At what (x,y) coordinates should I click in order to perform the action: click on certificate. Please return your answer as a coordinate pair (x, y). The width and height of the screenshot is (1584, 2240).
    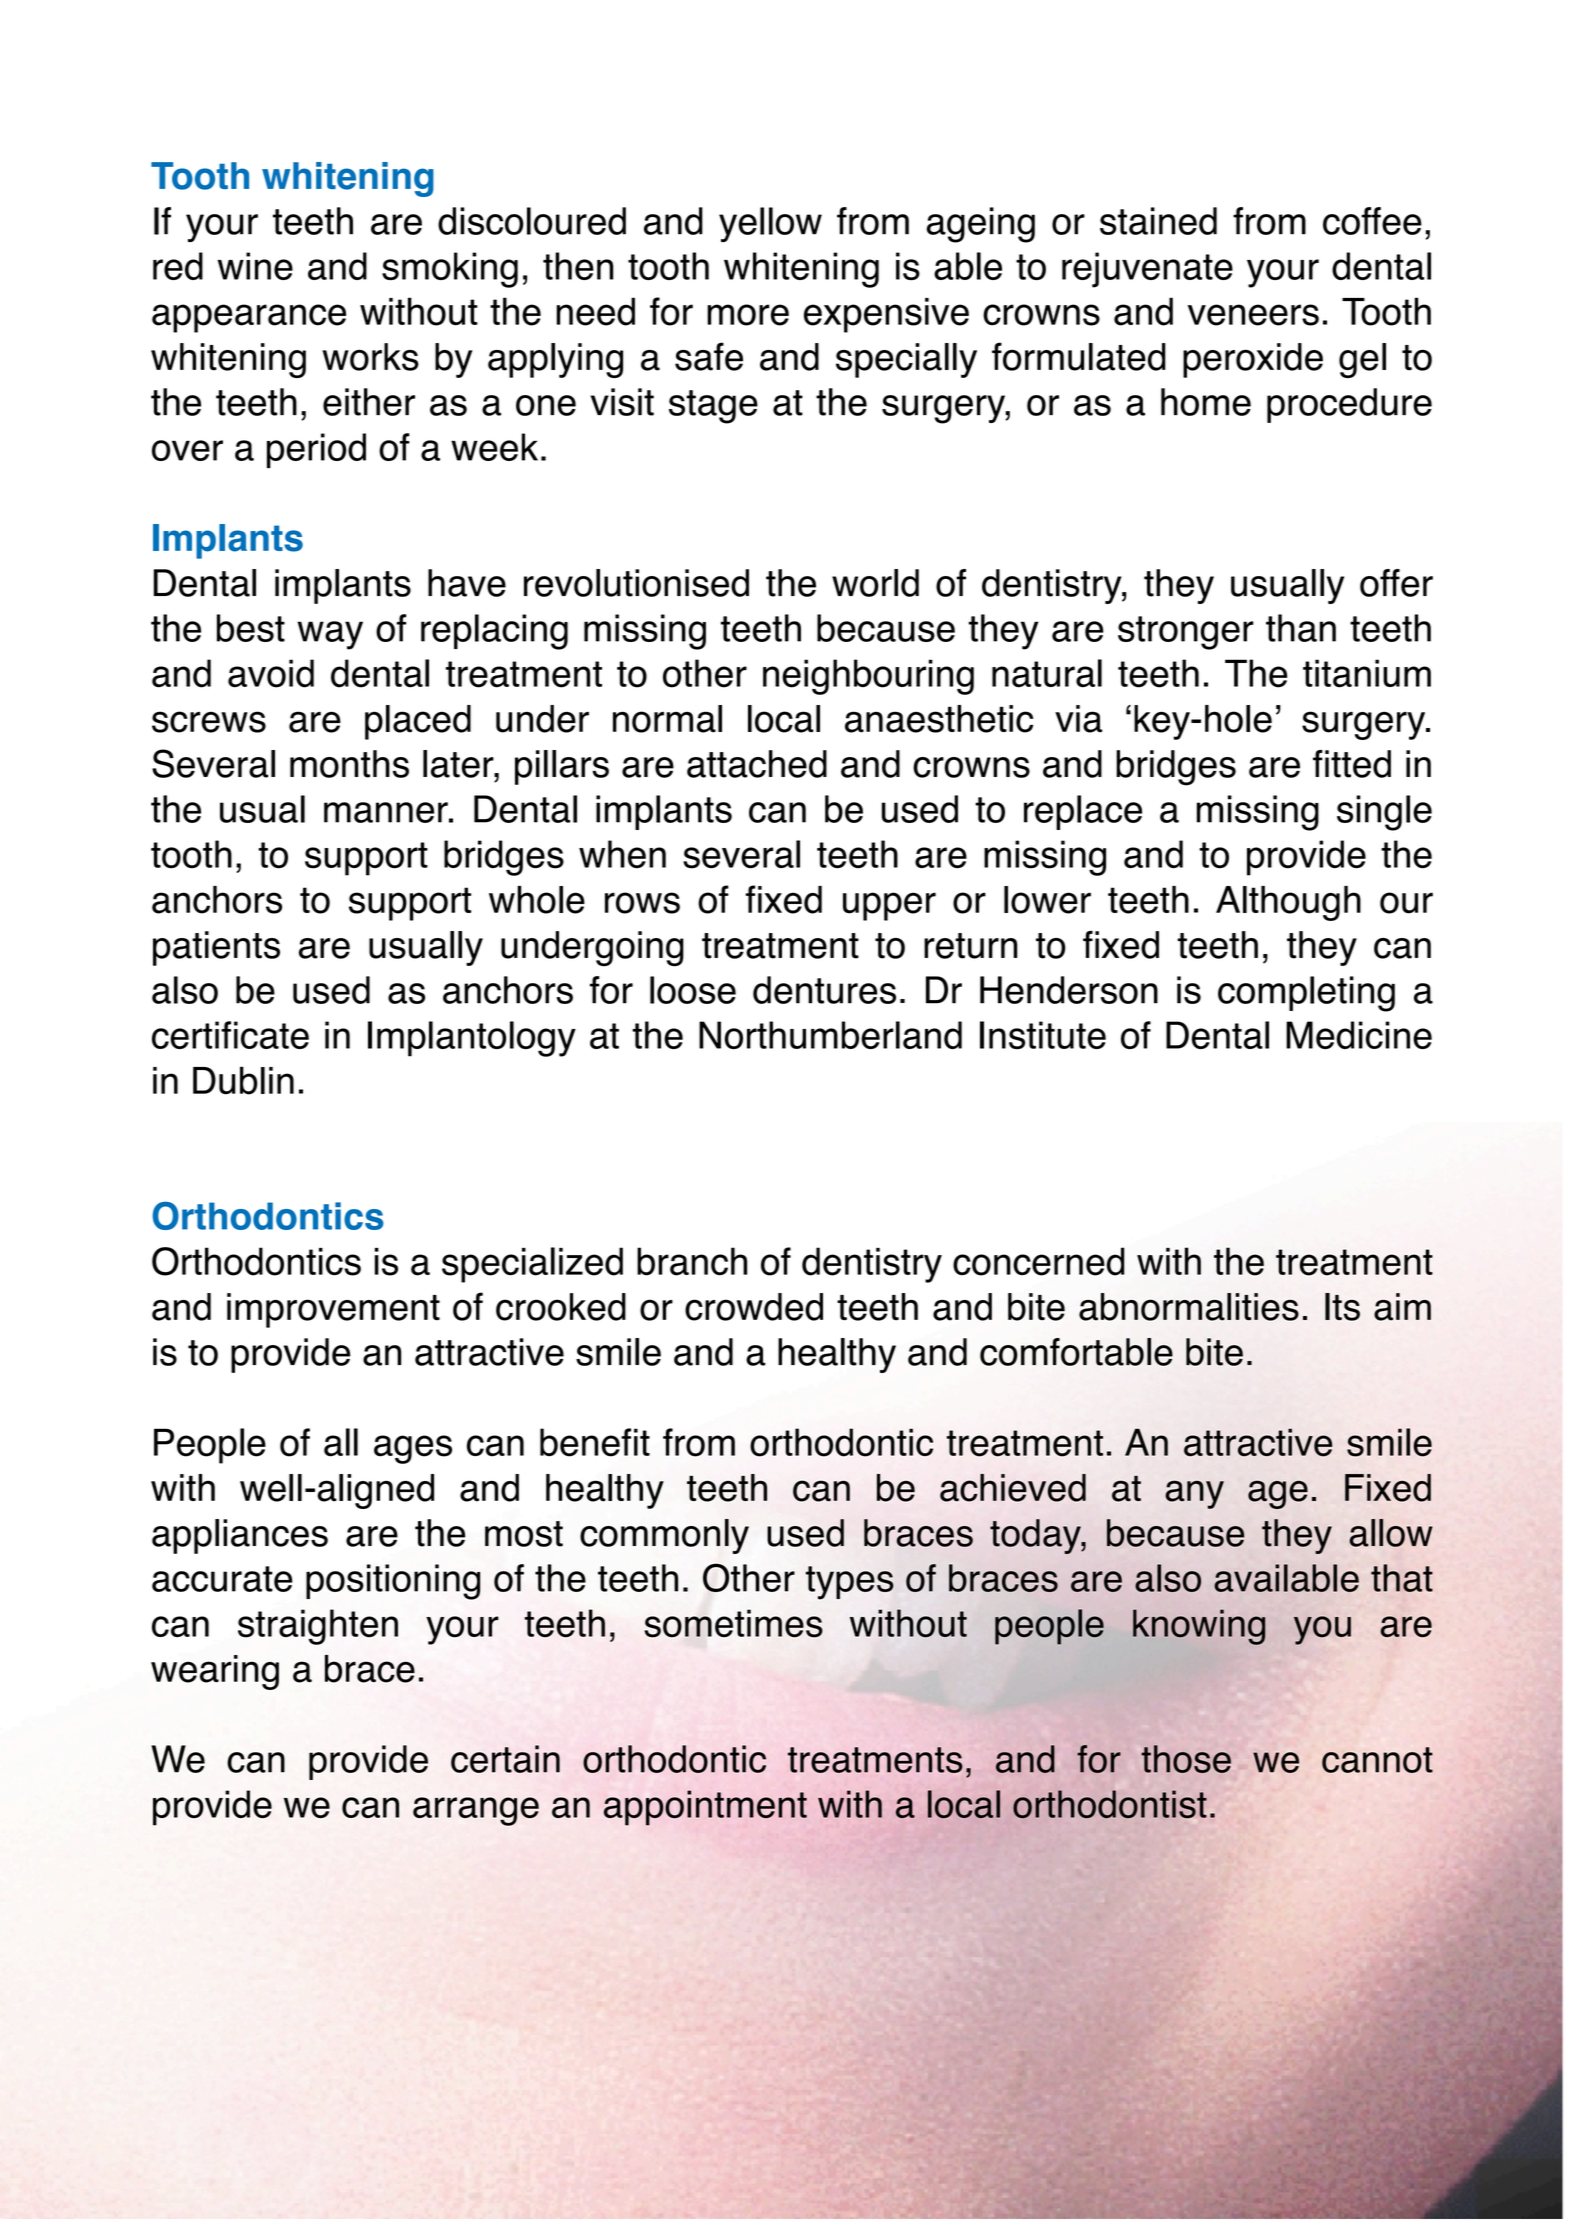
    Looking at the image, I should click on (230, 1035).
